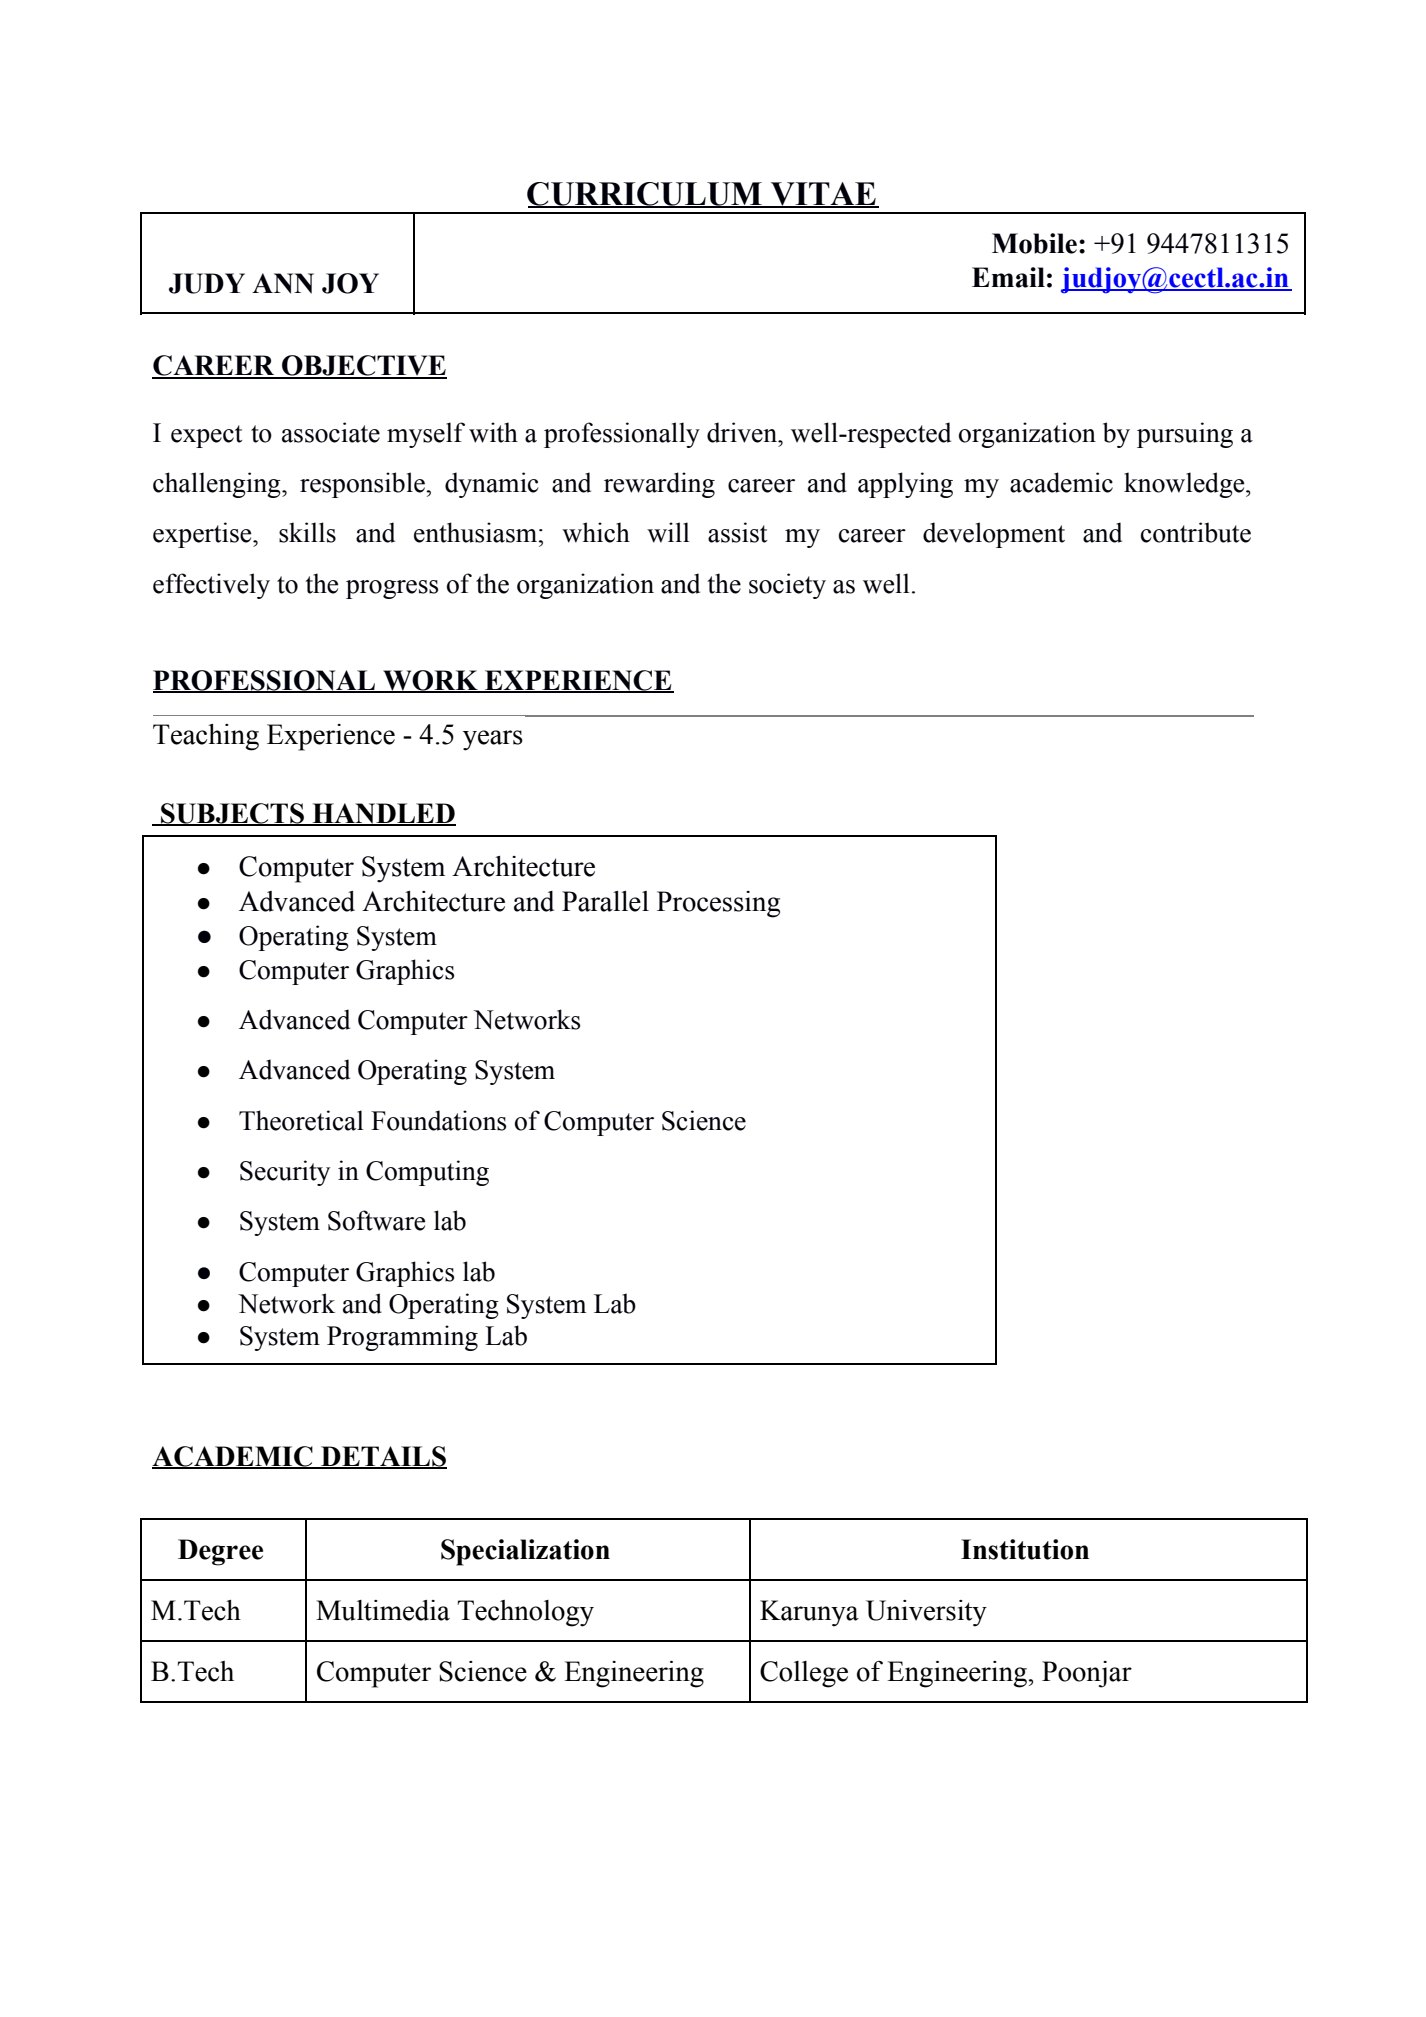  I want to click on Institution, so click(1025, 1549).
